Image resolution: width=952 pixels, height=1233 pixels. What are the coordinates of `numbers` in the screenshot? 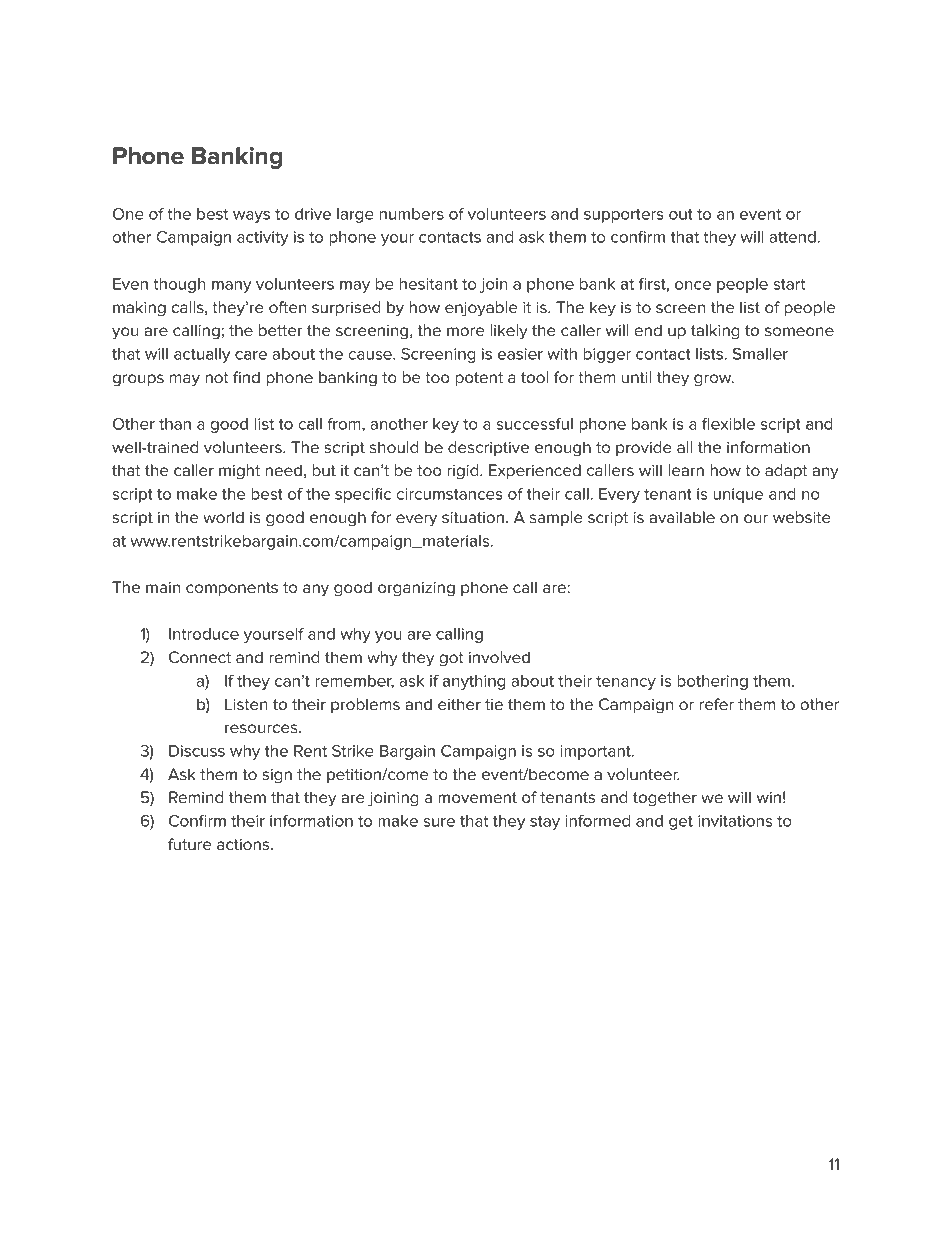 It's located at (411, 214).
